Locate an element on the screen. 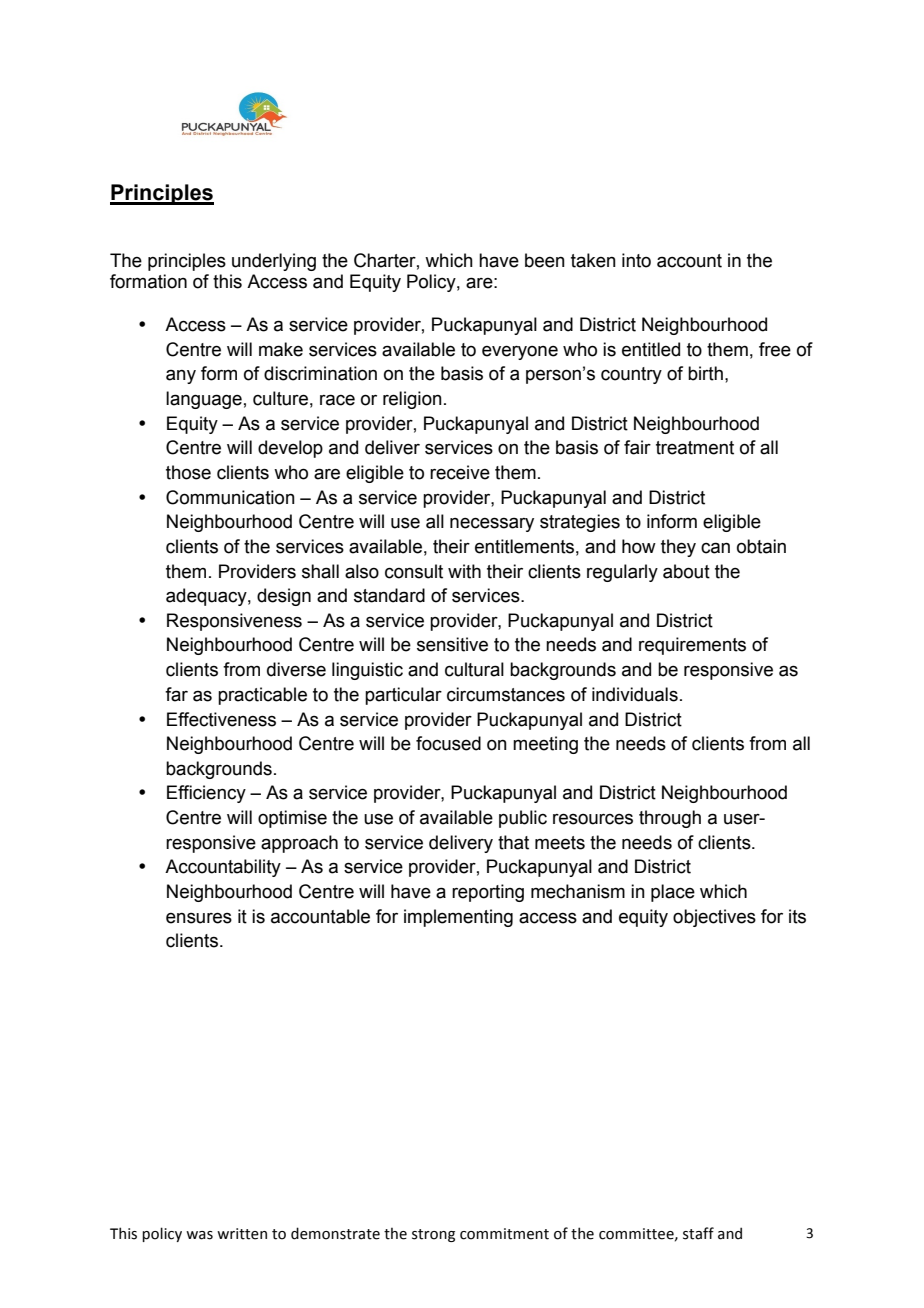 This screenshot has height=1308, width=924. Effectiveness is located at coordinates (221, 719).
